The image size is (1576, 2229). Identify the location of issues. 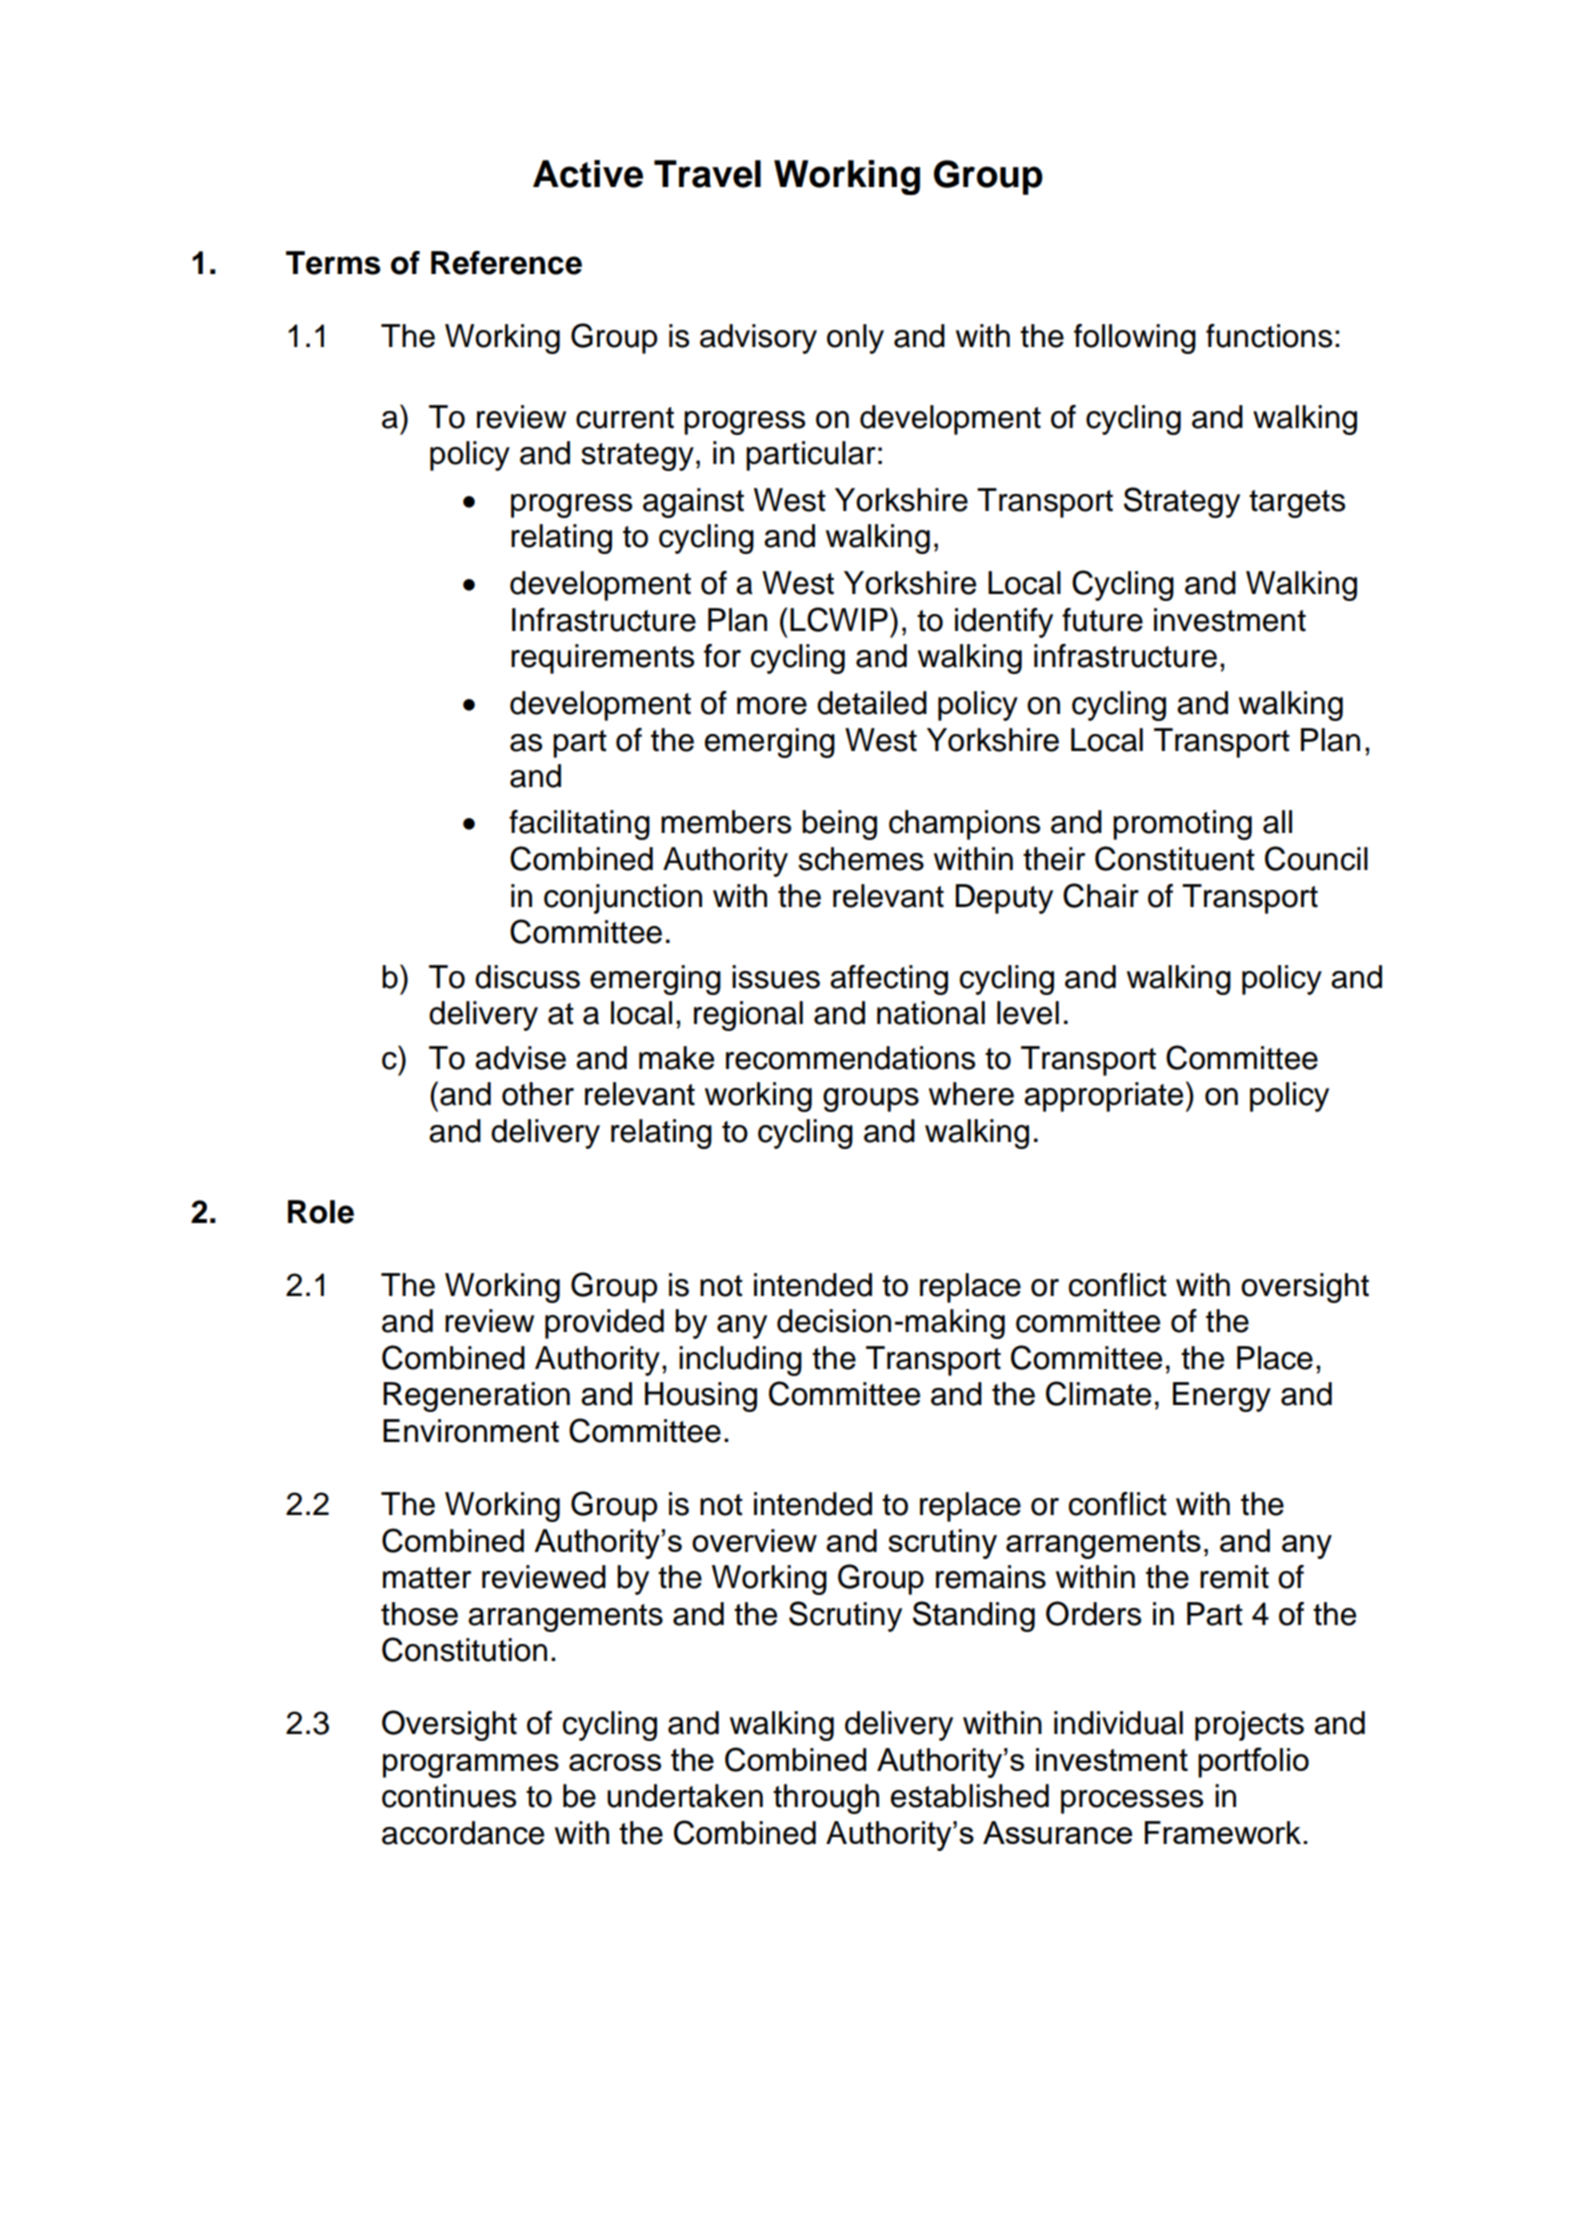
(776, 977).
